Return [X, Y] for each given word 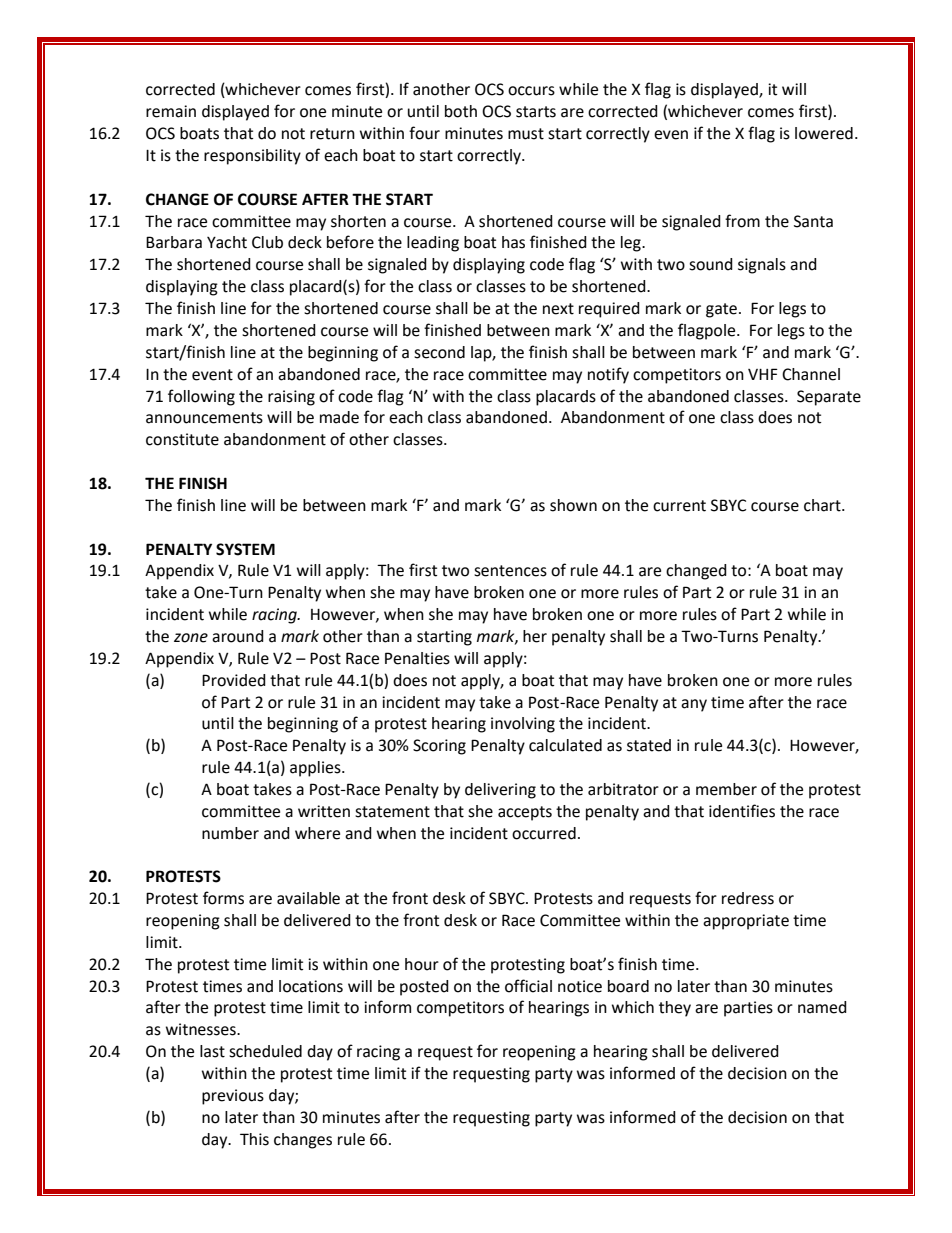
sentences [510, 571]
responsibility [252, 157]
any [694, 705]
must [526, 134]
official [528, 986]
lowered [824, 133]
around [238, 636]
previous [233, 1097]
